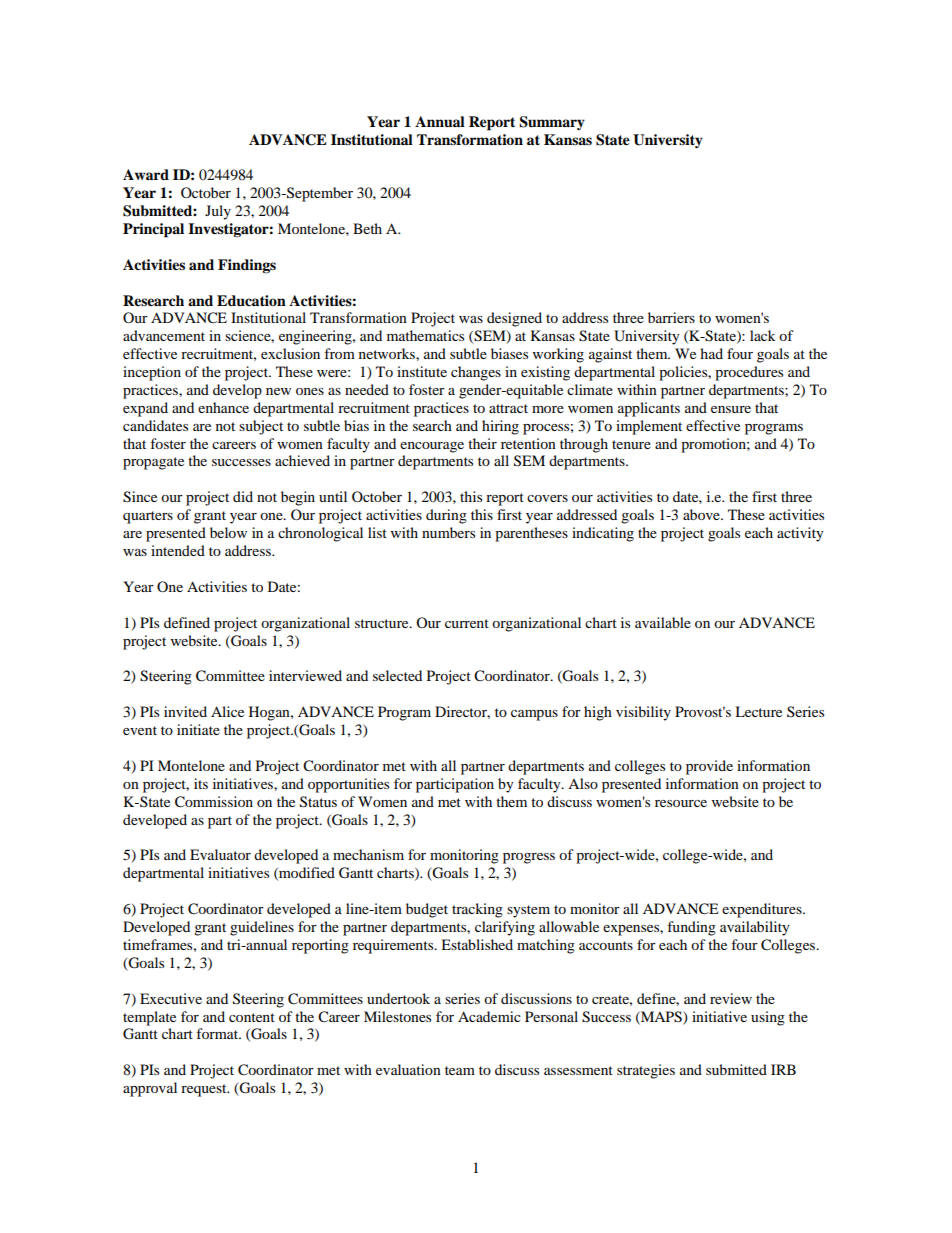 The image size is (952, 1233). Describe the element at coordinates (702, 514) in the screenshot. I see `above` at that location.
